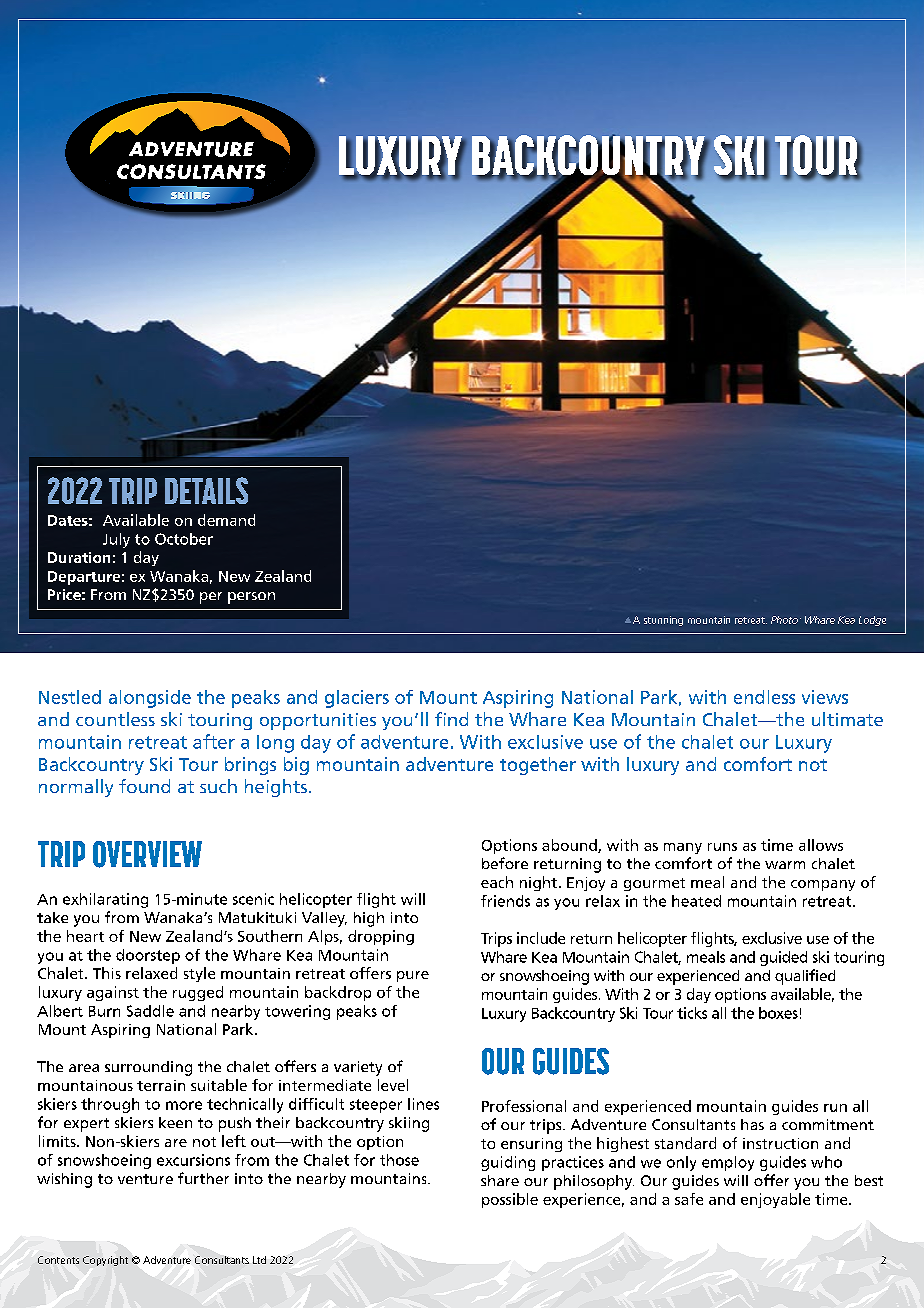 The height and width of the screenshot is (1308, 924). Describe the element at coordinates (184, 539) in the screenshot. I see `October` at that location.
